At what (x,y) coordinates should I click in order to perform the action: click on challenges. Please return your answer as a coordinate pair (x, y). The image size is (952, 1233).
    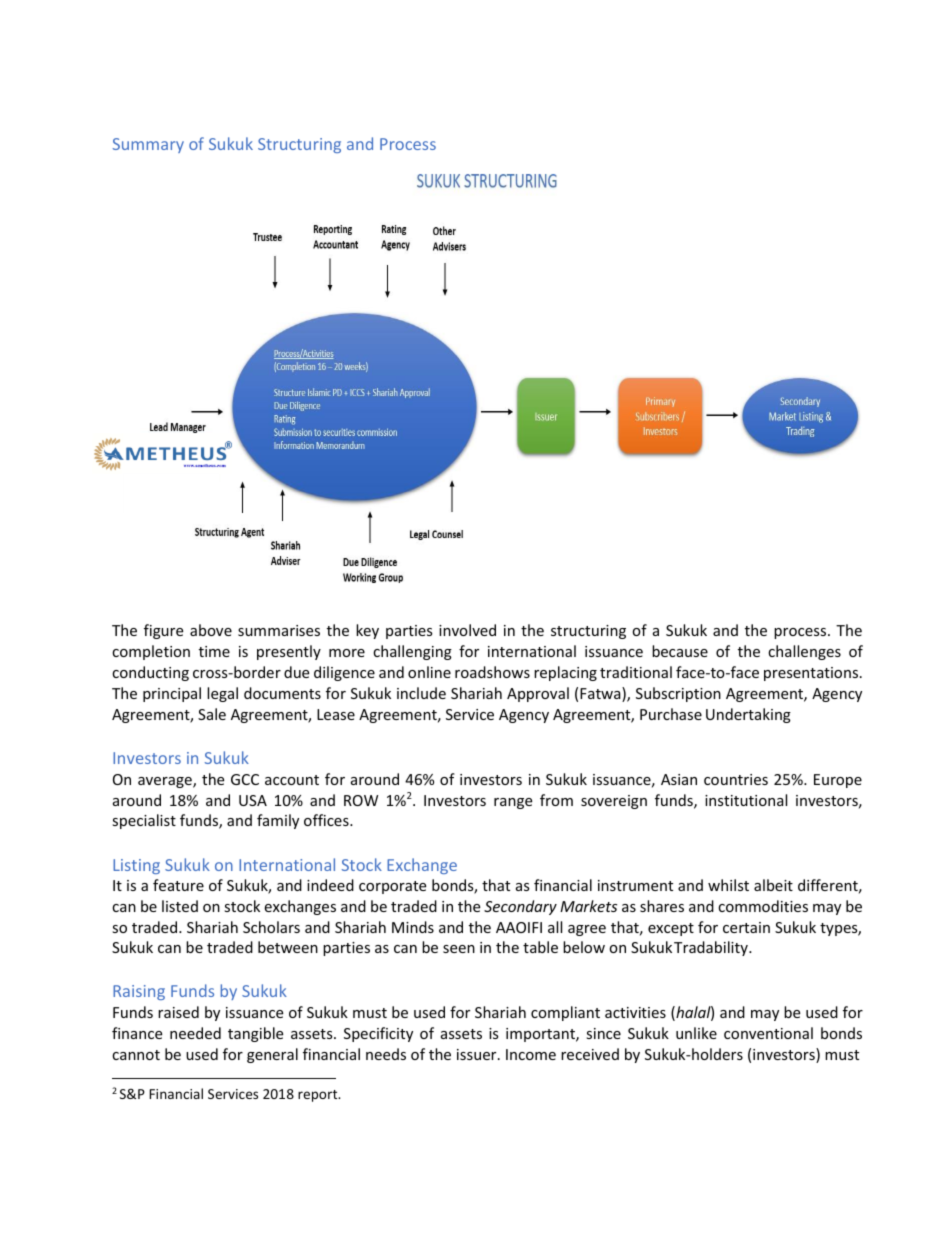
    Looking at the image, I should click on (804, 652).
